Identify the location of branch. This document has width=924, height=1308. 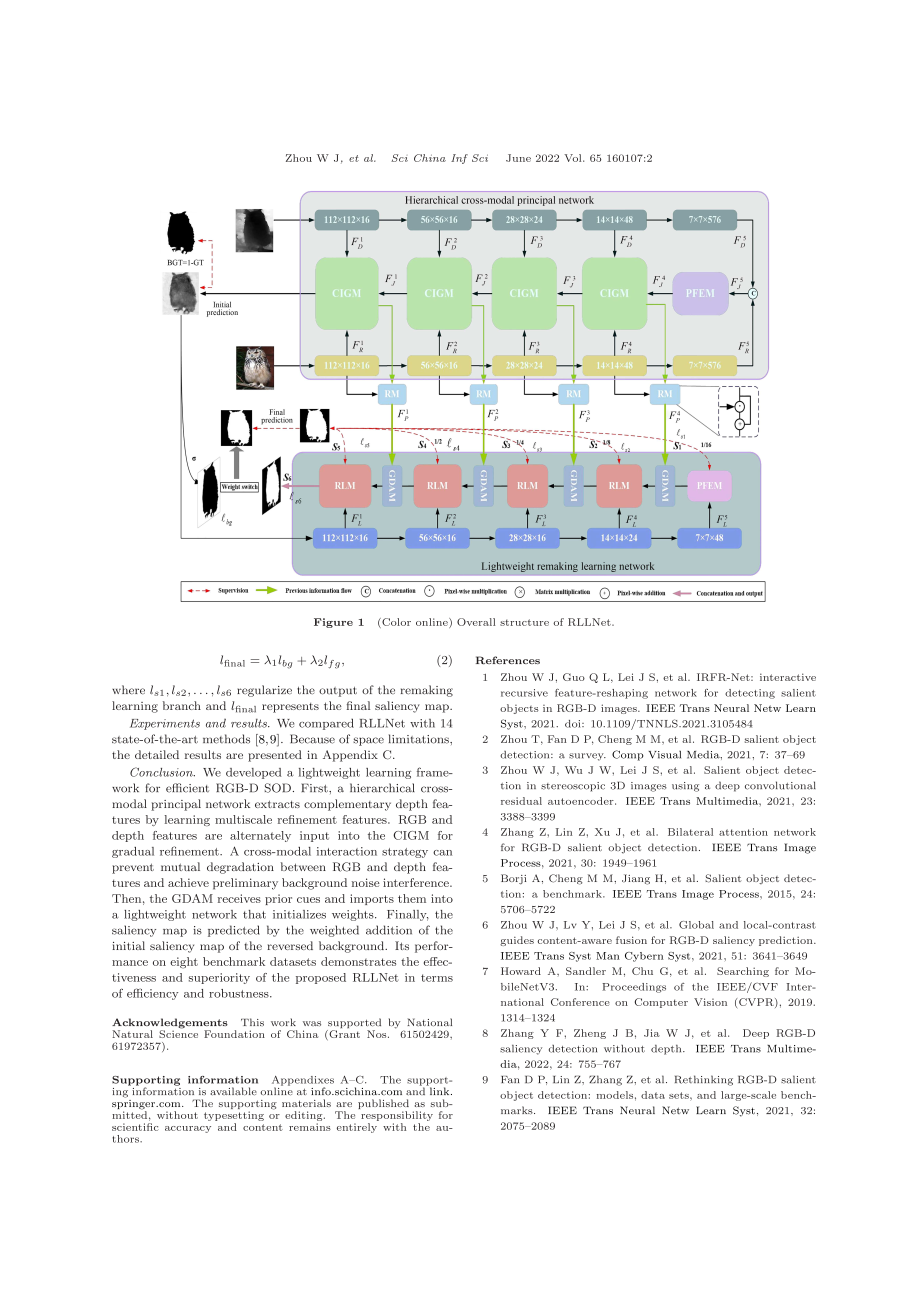
(182, 705).
